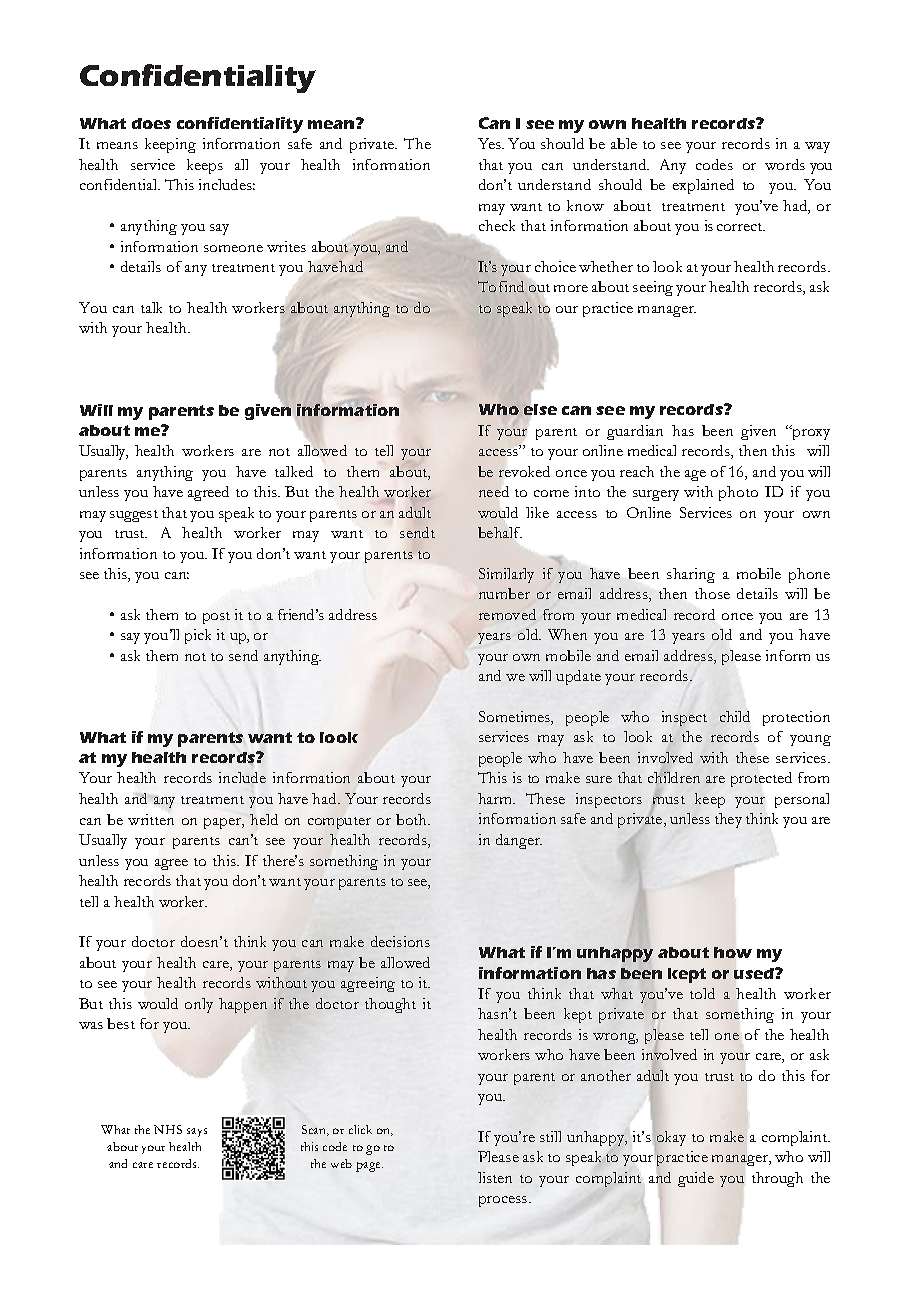 This image has width=924, height=1307. Describe the element at coordinates (199, 1005) in the image. I see `only` at that location.
